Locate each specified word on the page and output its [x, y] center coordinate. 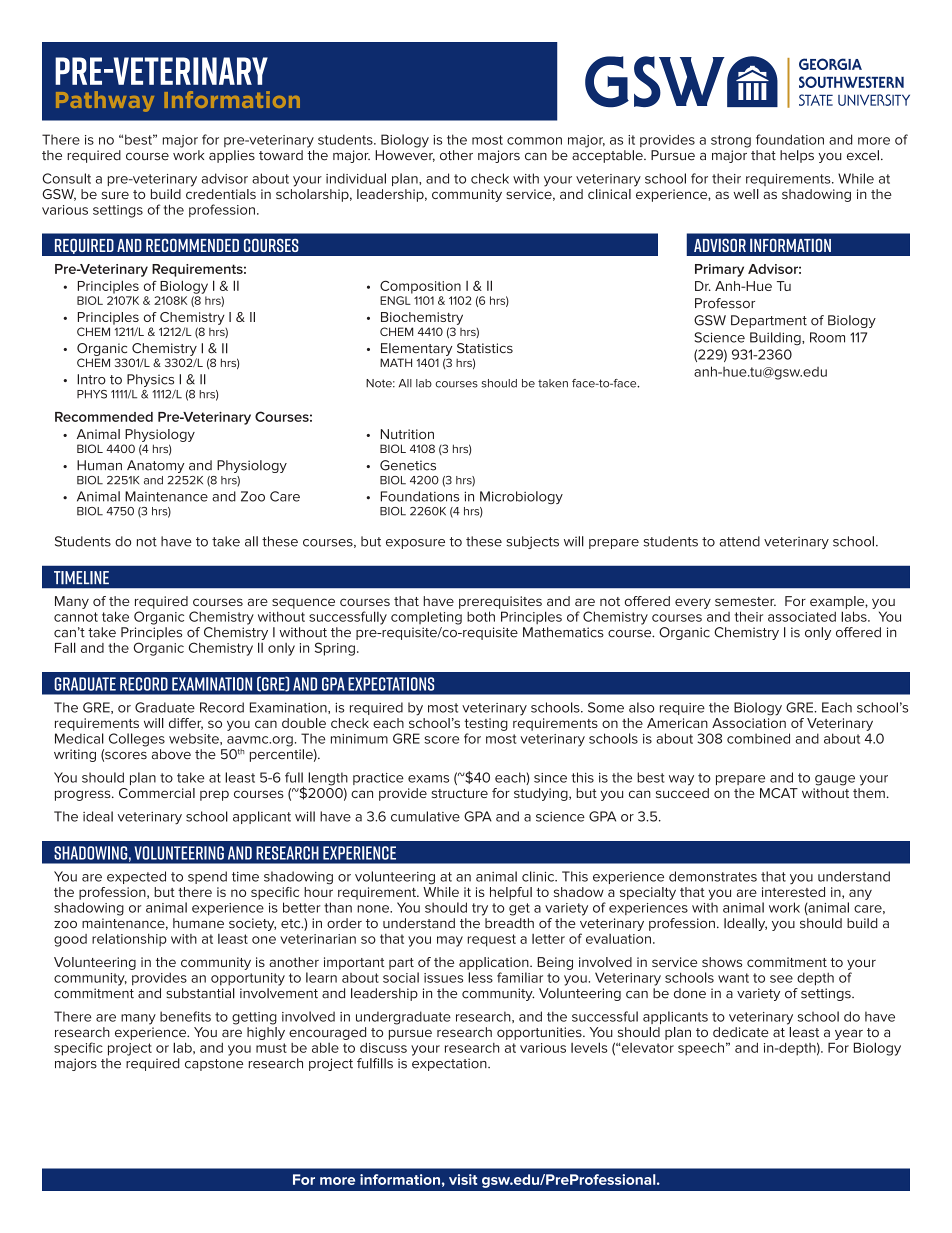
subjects [532, 542]
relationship [129, 940]
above [171, 754]
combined [758, 738]
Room [827, 337]
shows [722, 962]
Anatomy [156, 466]
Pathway [105, 101]
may [450, 941]
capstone [214, 1065]
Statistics [485, 348]
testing [486, 724]
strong [731, 141]
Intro [91, 379]
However [405, 156]
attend [740, 541]
